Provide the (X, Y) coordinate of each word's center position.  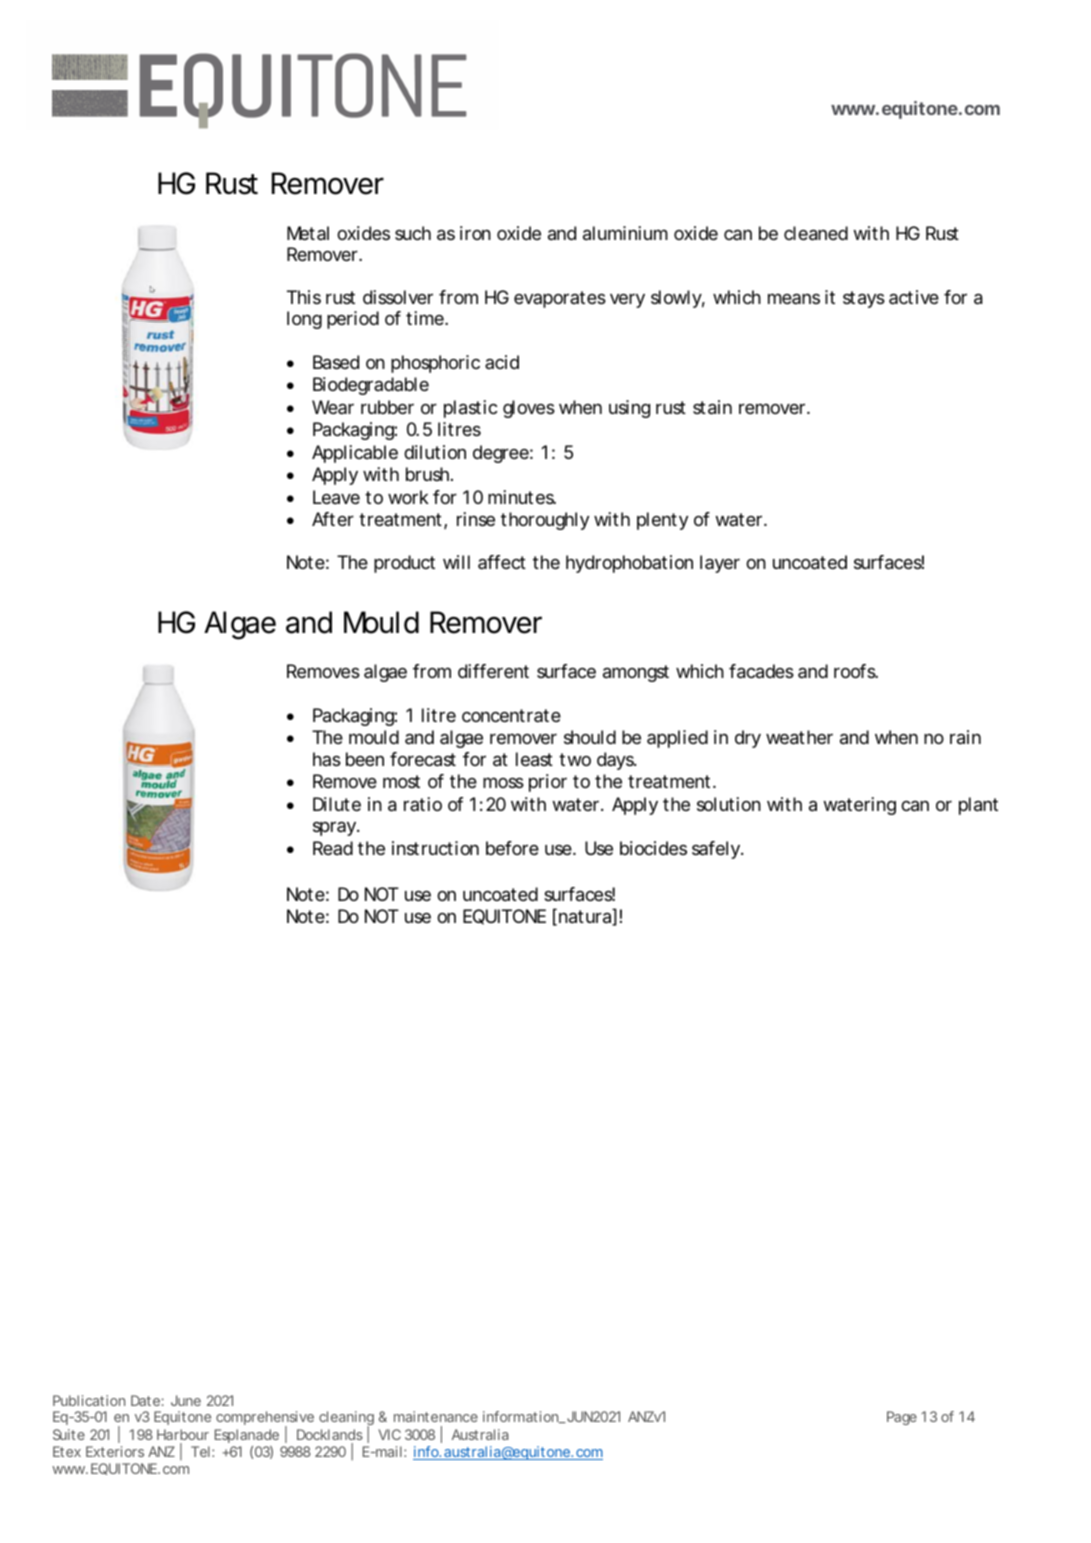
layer (720, 564)
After (333, 519)
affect (502, 562)
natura (585, 917)
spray (334, 828)
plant (978, 806)
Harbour (183, 1434)
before (512, 848)
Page (902, 1418)
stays (864, 299)
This (304, 297)
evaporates (560, 299)
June (186, 1400)
